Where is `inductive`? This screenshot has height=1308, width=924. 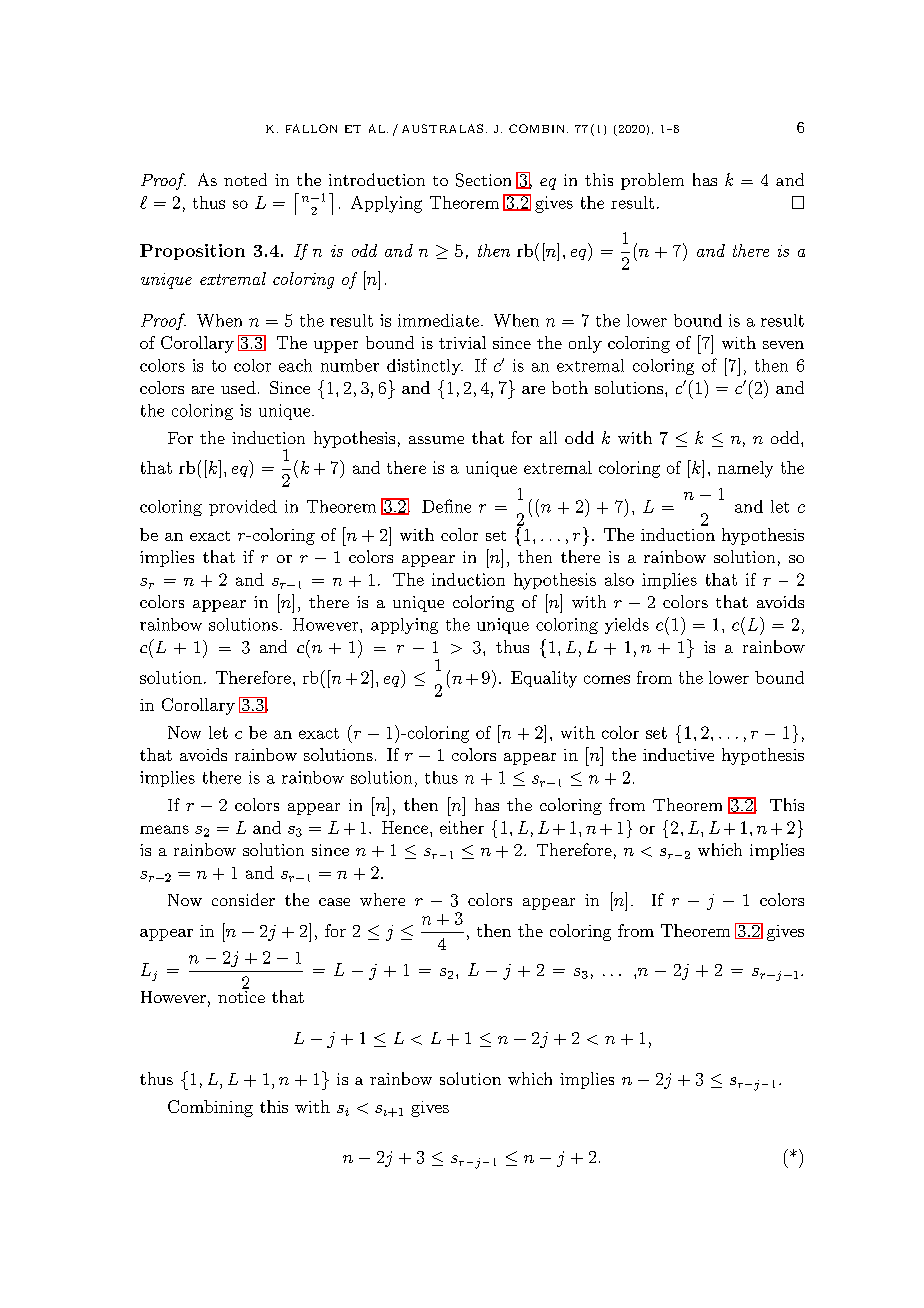
inductive is located at coordinates (678, 754).
